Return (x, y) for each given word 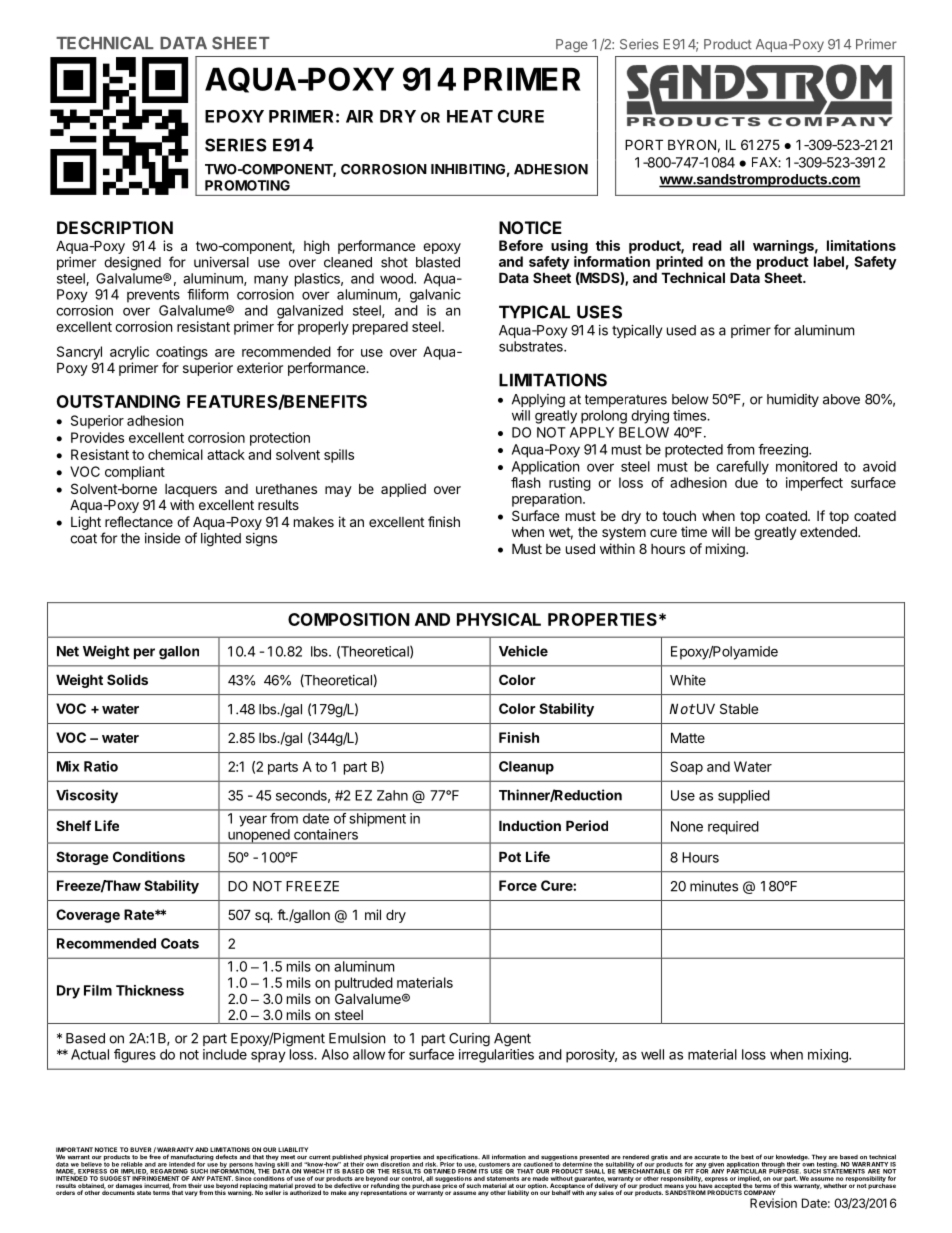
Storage (82, 858)
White (688, 680)
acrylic (129, 353)
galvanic (435, 296)
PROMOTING (247, 185)
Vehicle (523, 651)
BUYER (142, 1151)
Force (518, 885)
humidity (793, 400)
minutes (714, 886)
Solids (127, 679)
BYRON (692, 144)
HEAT (470, 116)
